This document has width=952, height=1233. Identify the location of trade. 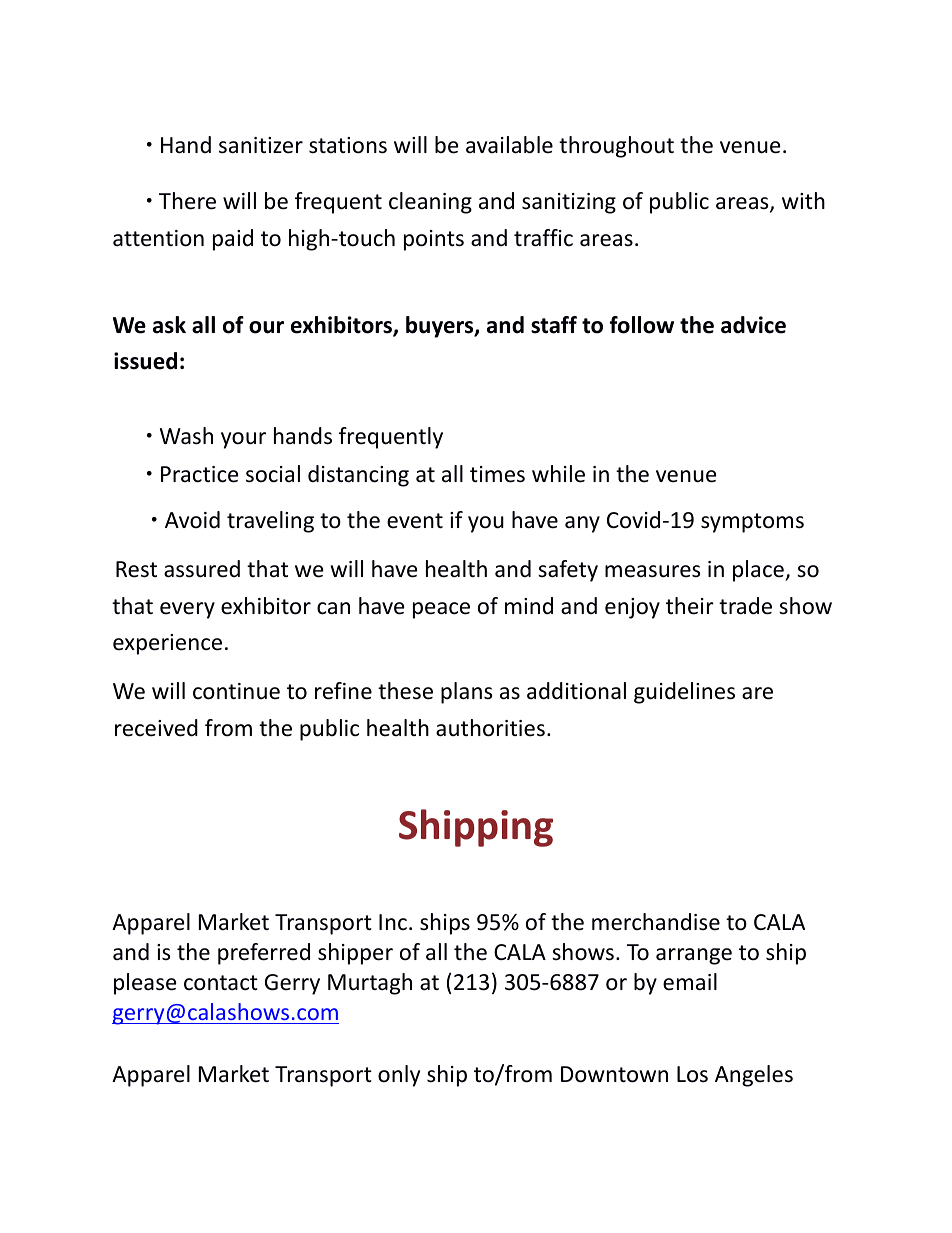
(745, 606).
